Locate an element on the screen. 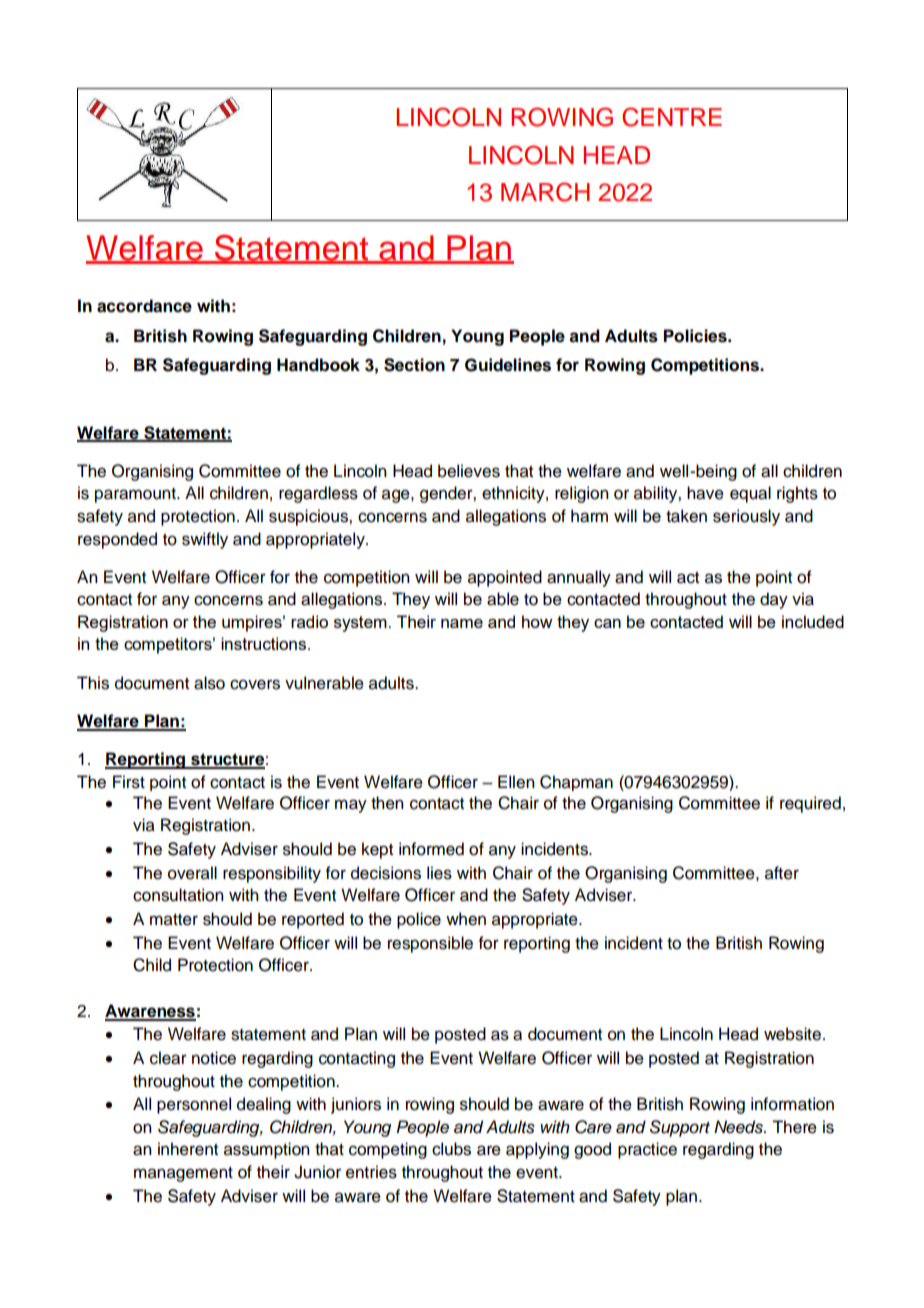  day is located at coordinates (774, 600).
